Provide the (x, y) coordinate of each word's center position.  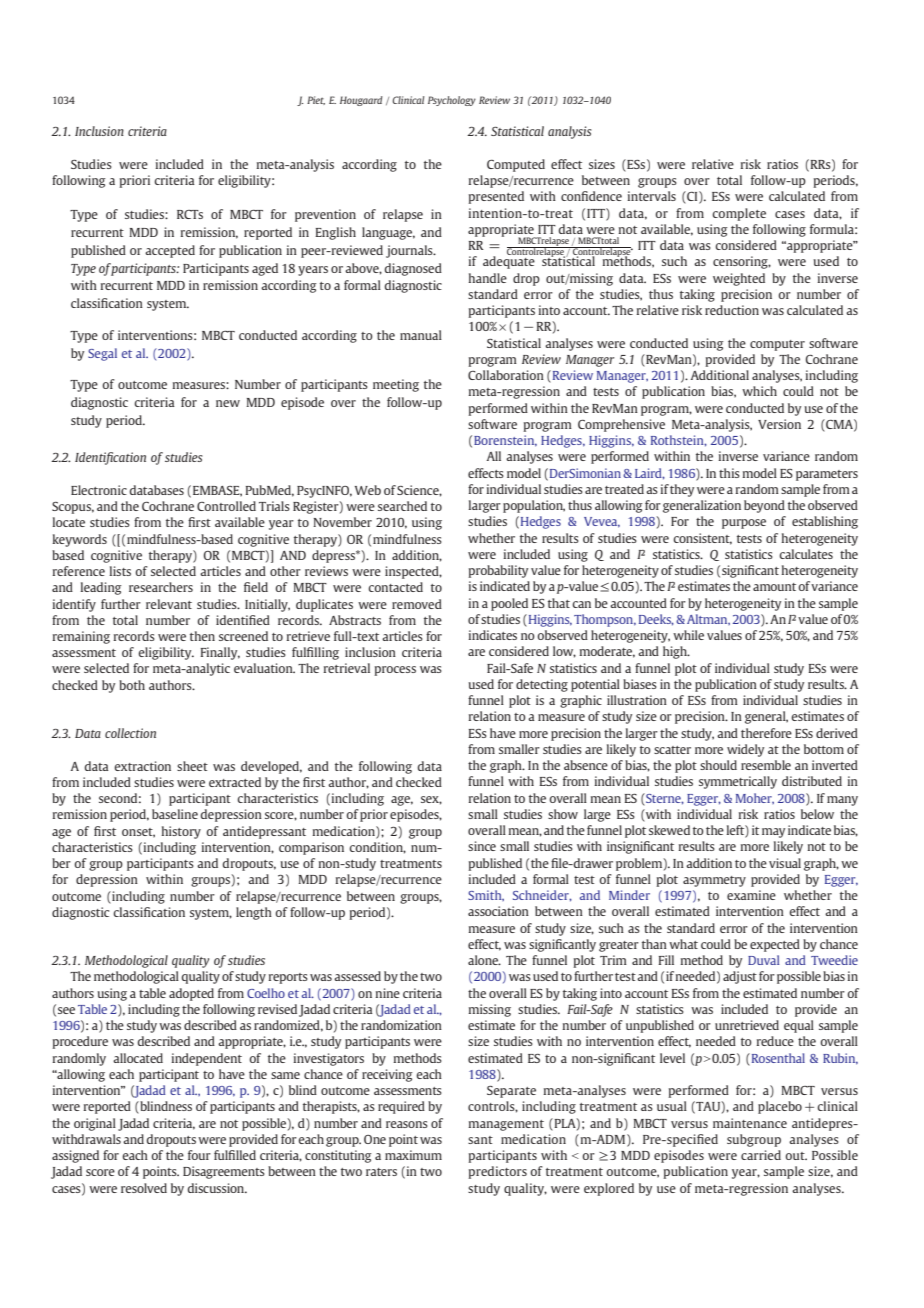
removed (417, 604)
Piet (316, 100)
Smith (486, 895)
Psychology (452, 101)
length (254, 913)
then (202, 636)
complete (739, 214)
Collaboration (506, 375)
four (199, 1155)
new (228, 403)
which (759, 391)
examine (751, 895)
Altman (708, 619)
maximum (413, 1155)
